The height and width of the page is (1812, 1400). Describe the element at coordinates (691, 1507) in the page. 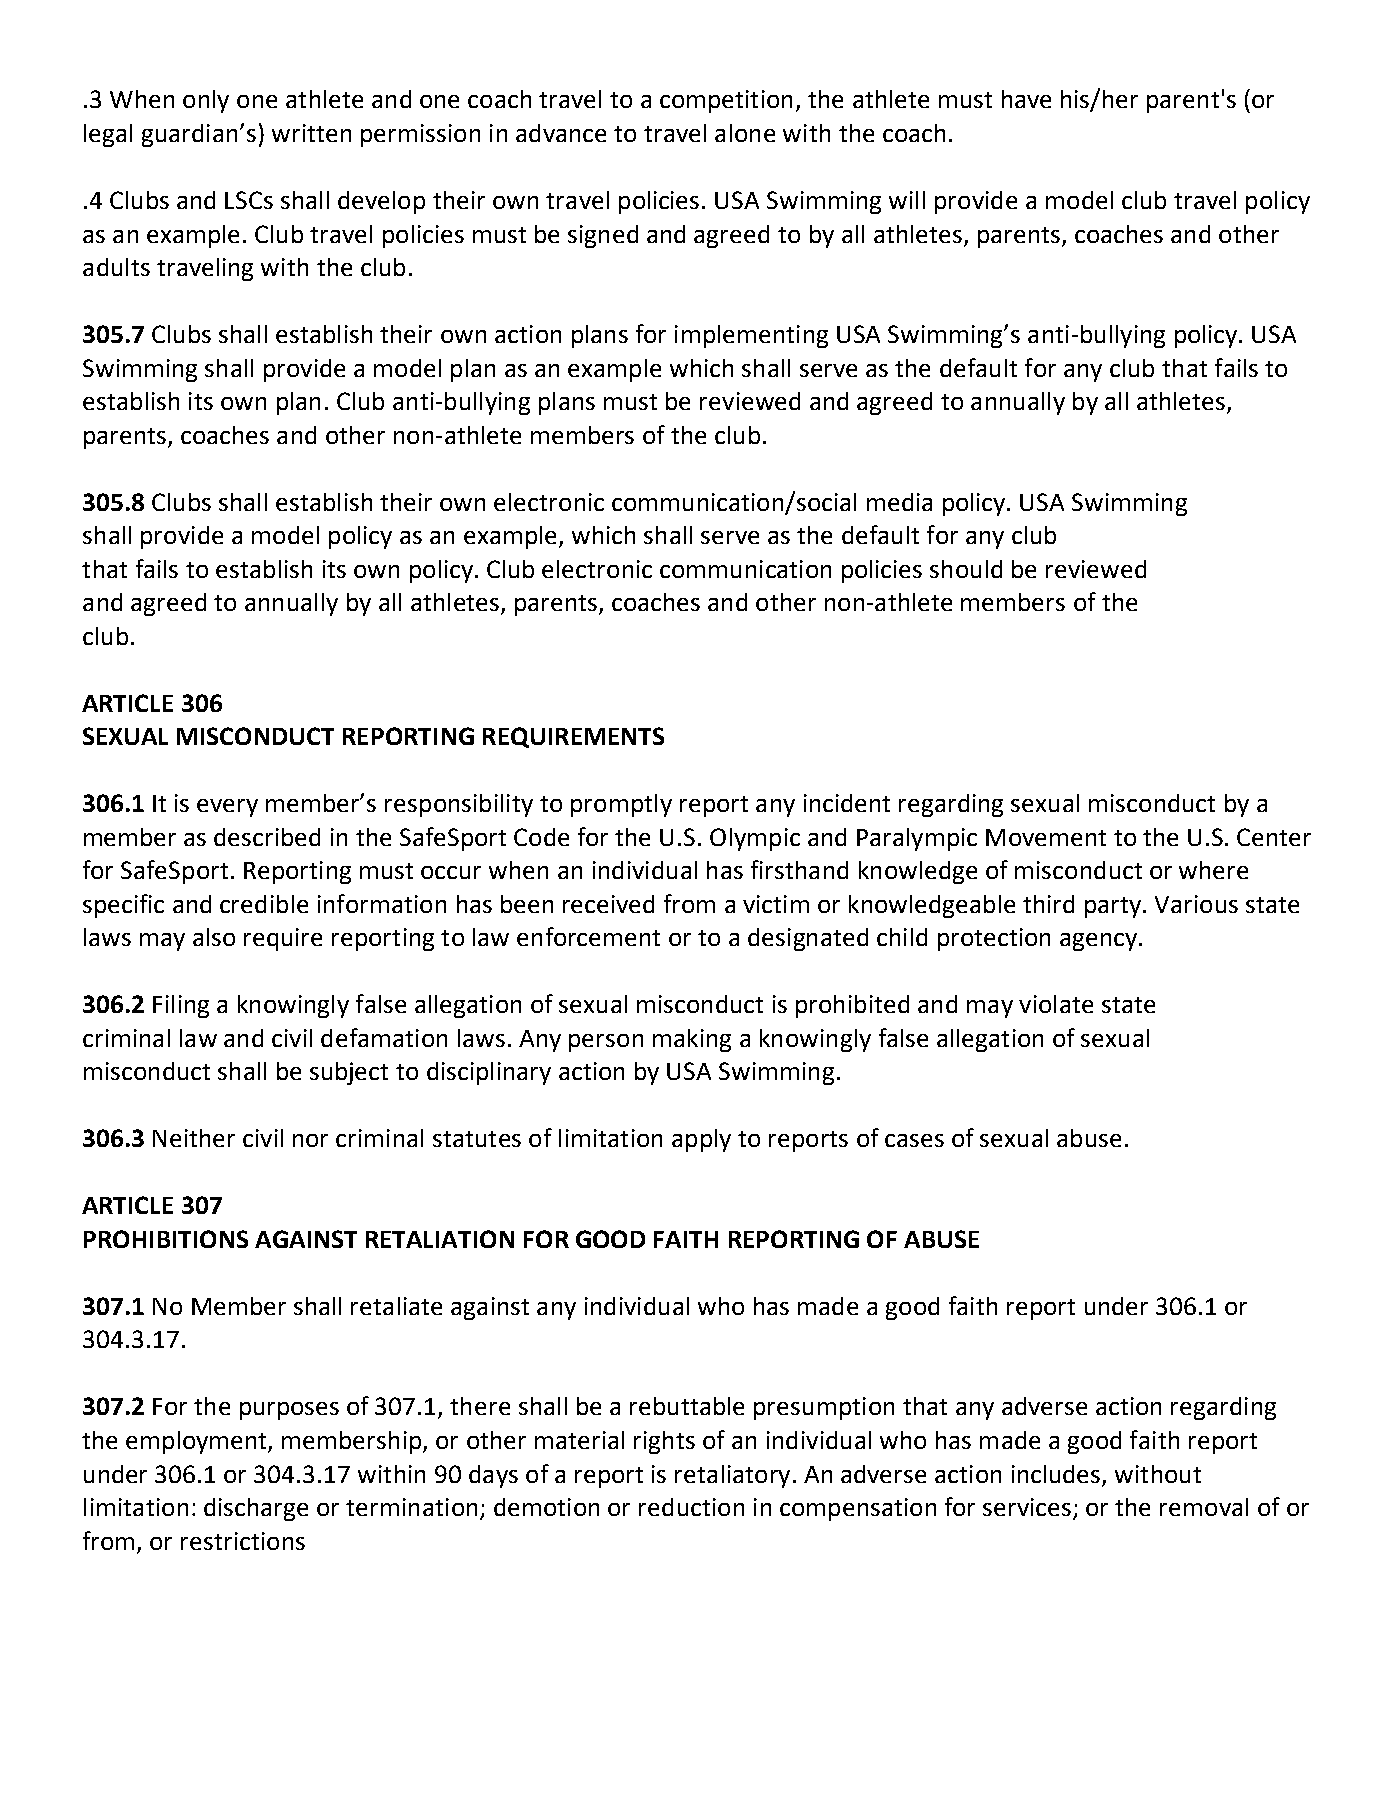

I see `reduction` at that location.
